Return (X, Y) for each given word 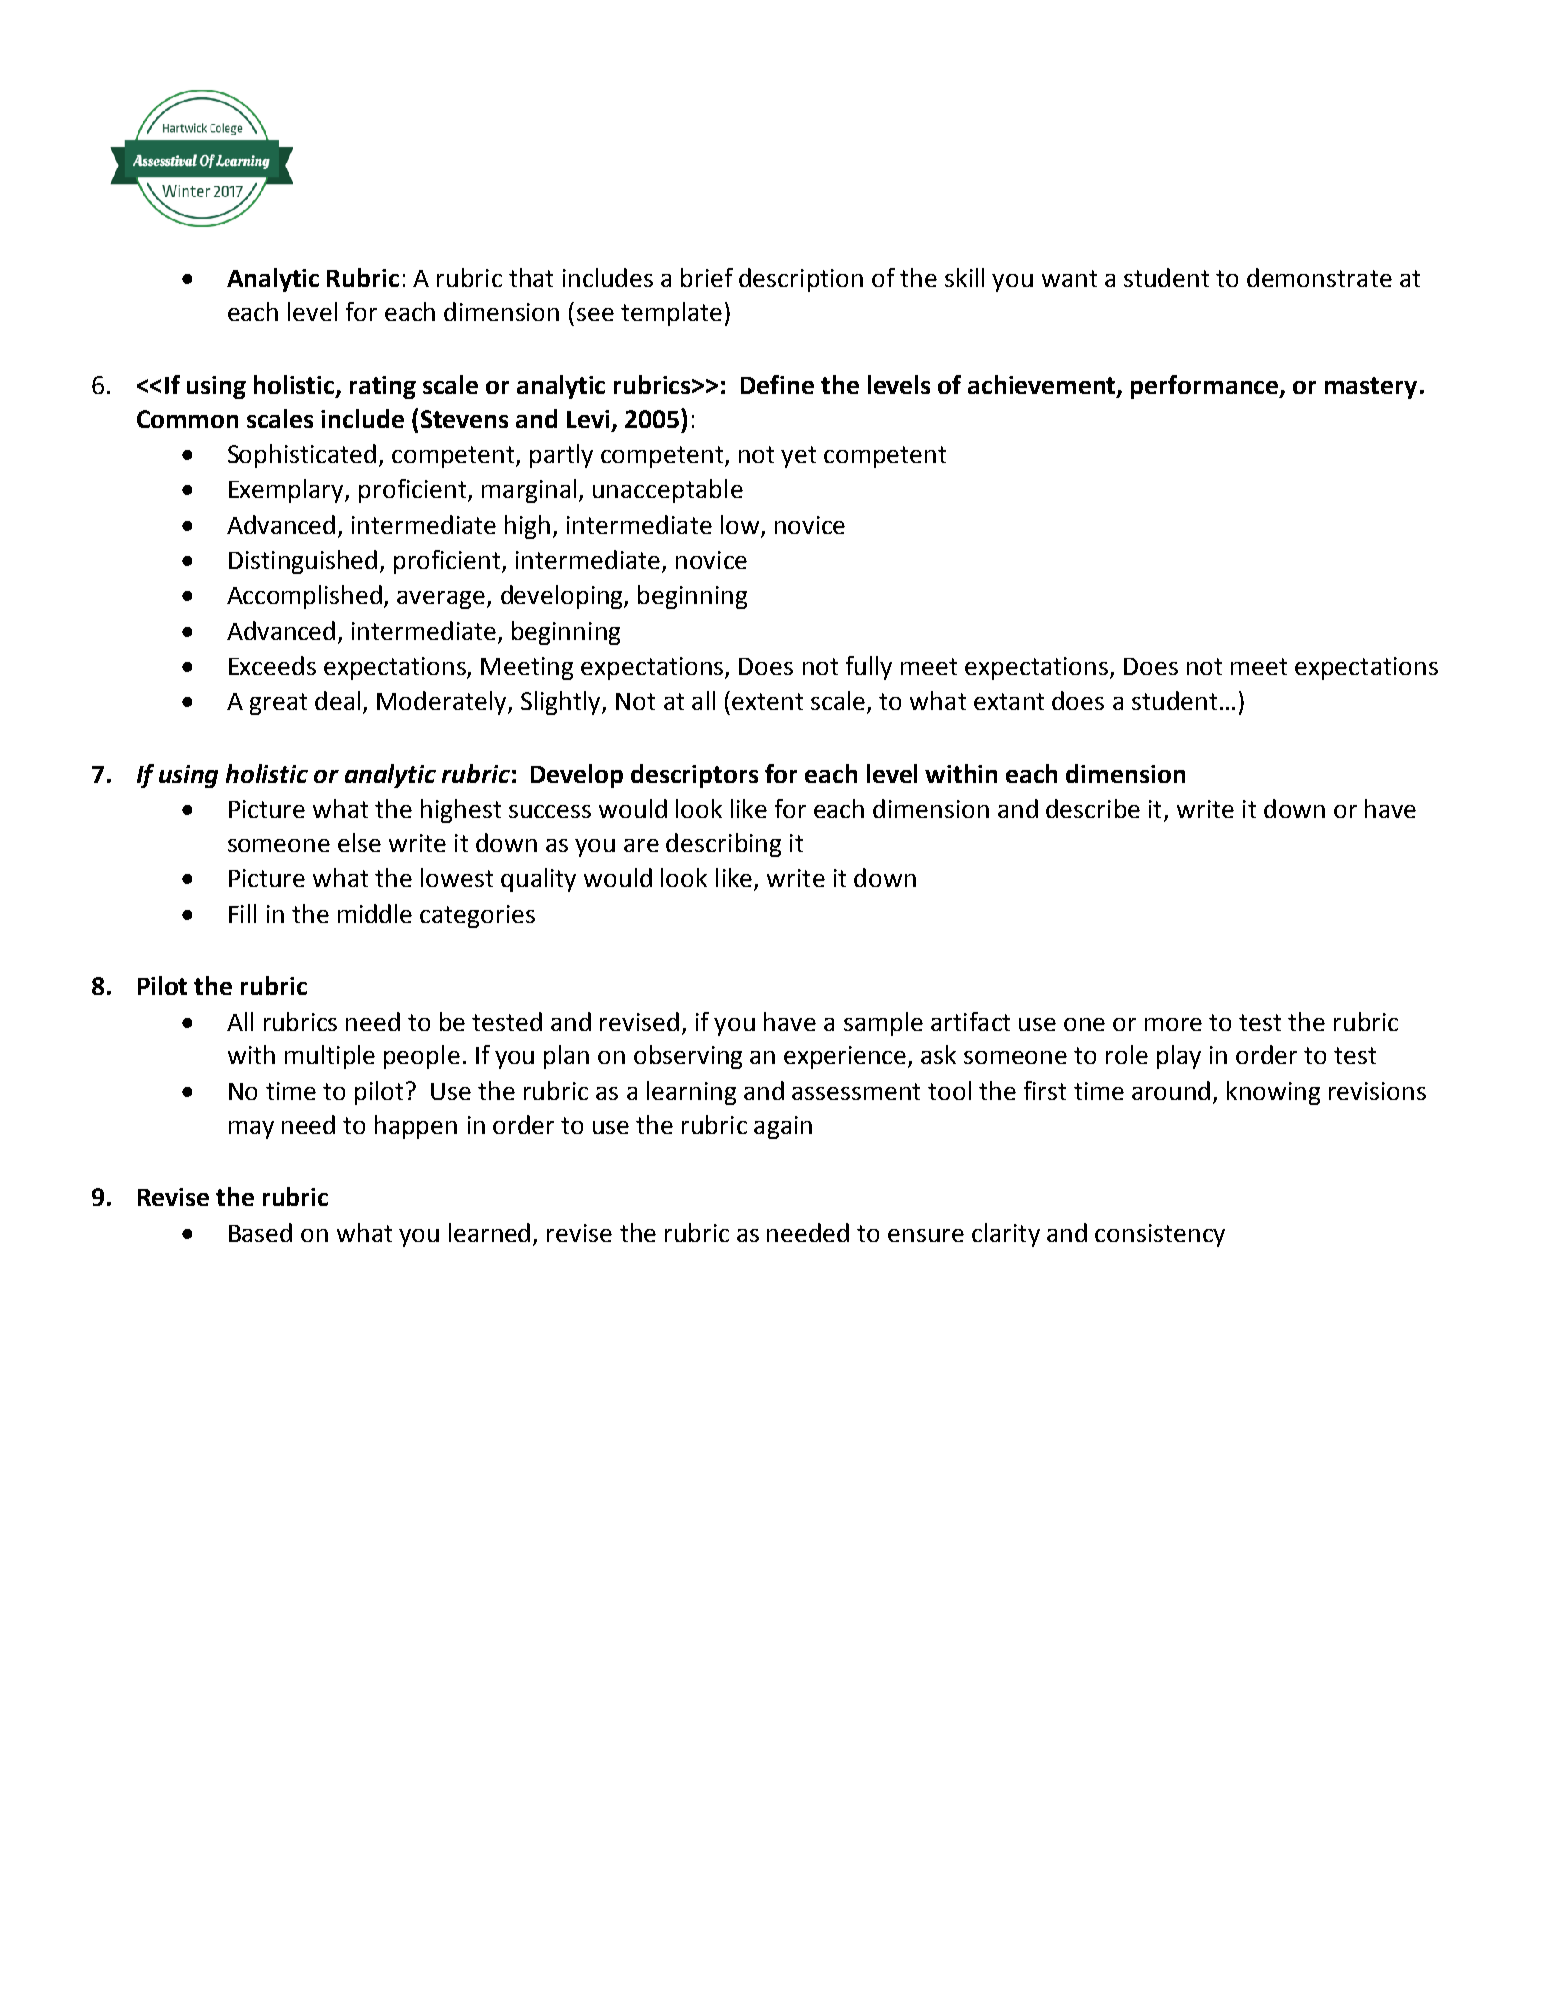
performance (1206, 387)
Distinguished (303, 562)
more (1173, 1024)
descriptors (694, 776)
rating (383, 387)
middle (375, 913)
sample (883, 1024)
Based (260, 1232)
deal (337, 700)
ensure (926, 1235)
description (801, 280)
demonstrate (1319, 277)
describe (1093, 808)
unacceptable (668, 491)
